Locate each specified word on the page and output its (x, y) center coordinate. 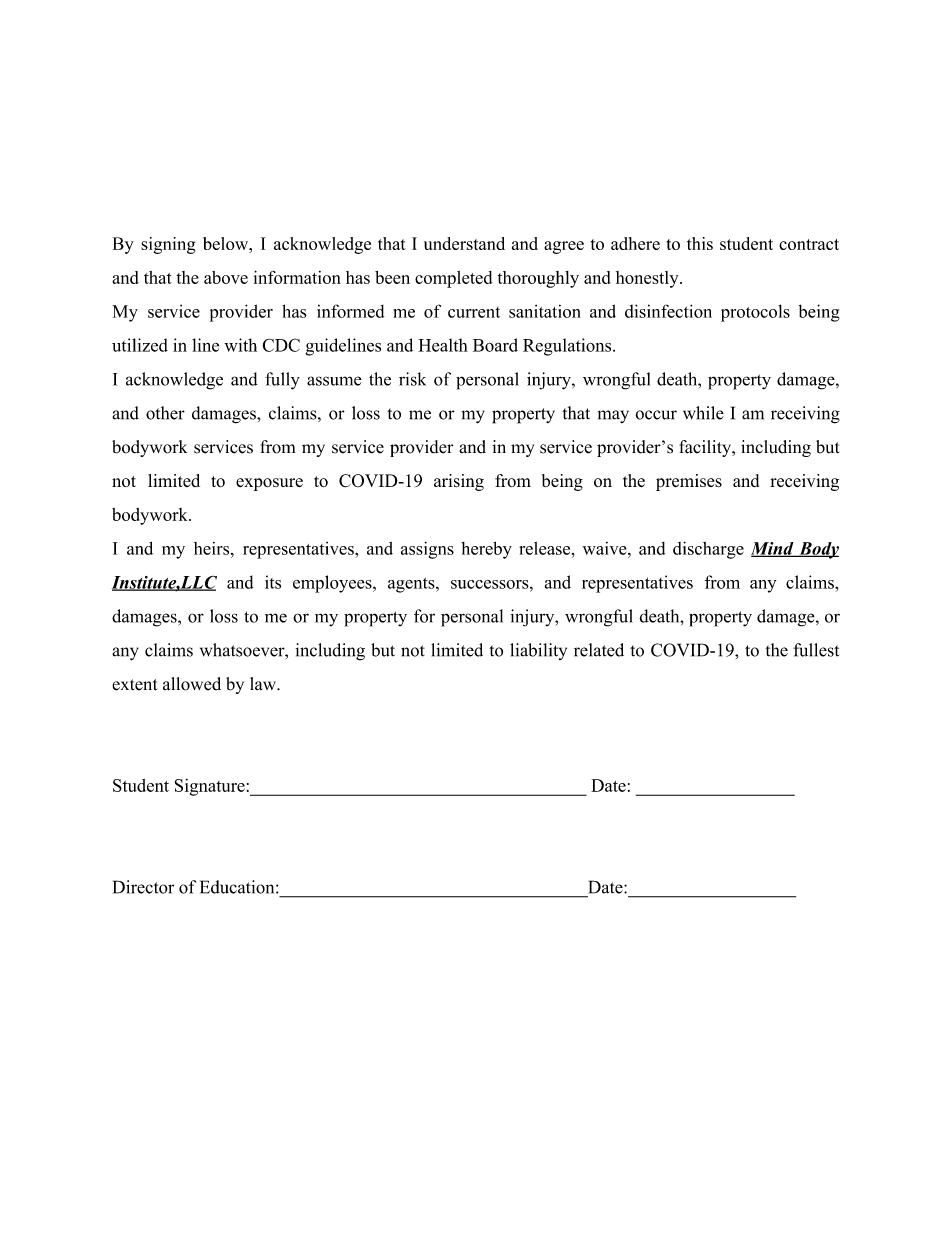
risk (412, 379)
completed (453, 279)
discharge (708, 550)
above (226, 277)
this (700, 243)
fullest (816, 650)
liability (538, 651)
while (703, 413)
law (264, 683)
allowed (192, 684)
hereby (486, 550)
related (599, 650)
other (165, 413)
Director (143, 887)
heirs (213, 548)
